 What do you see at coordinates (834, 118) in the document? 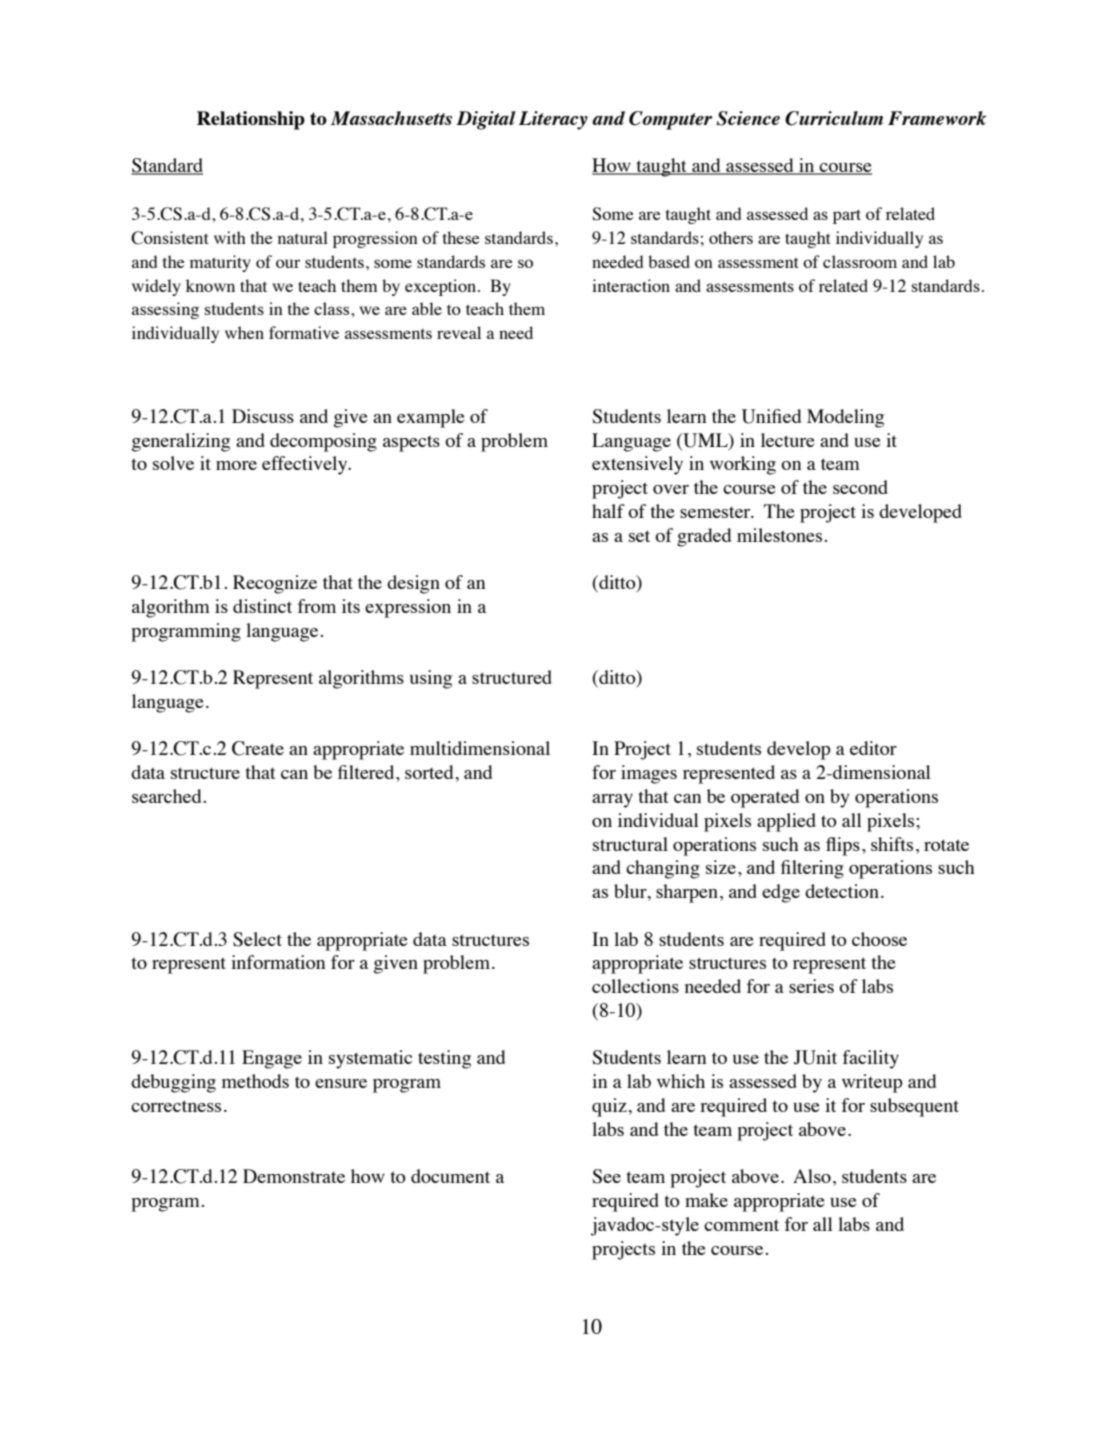
I see `Curriculum` at bounding box center [834, 118].
